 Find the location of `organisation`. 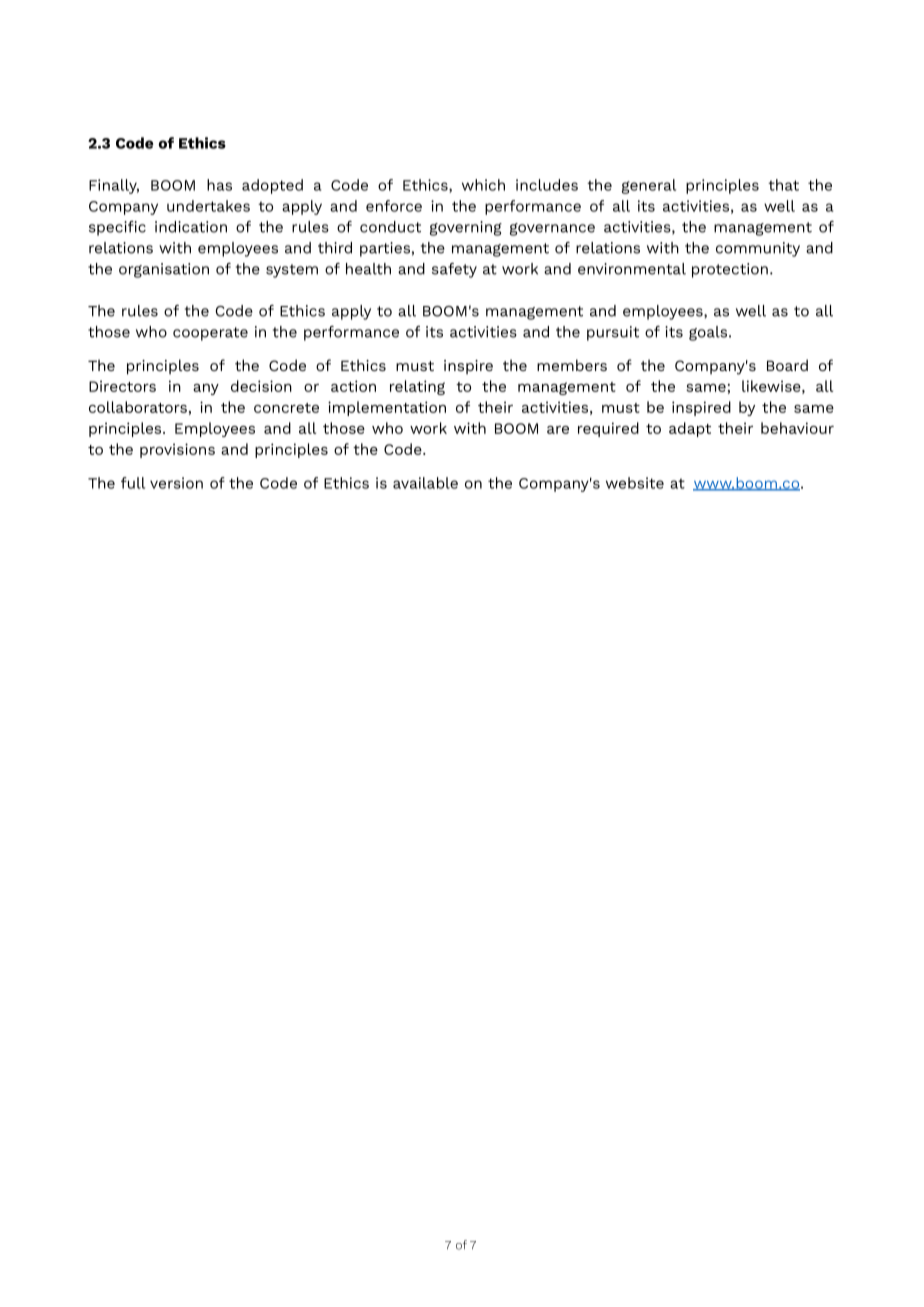

organisation is located at coordinates (164, 270).
